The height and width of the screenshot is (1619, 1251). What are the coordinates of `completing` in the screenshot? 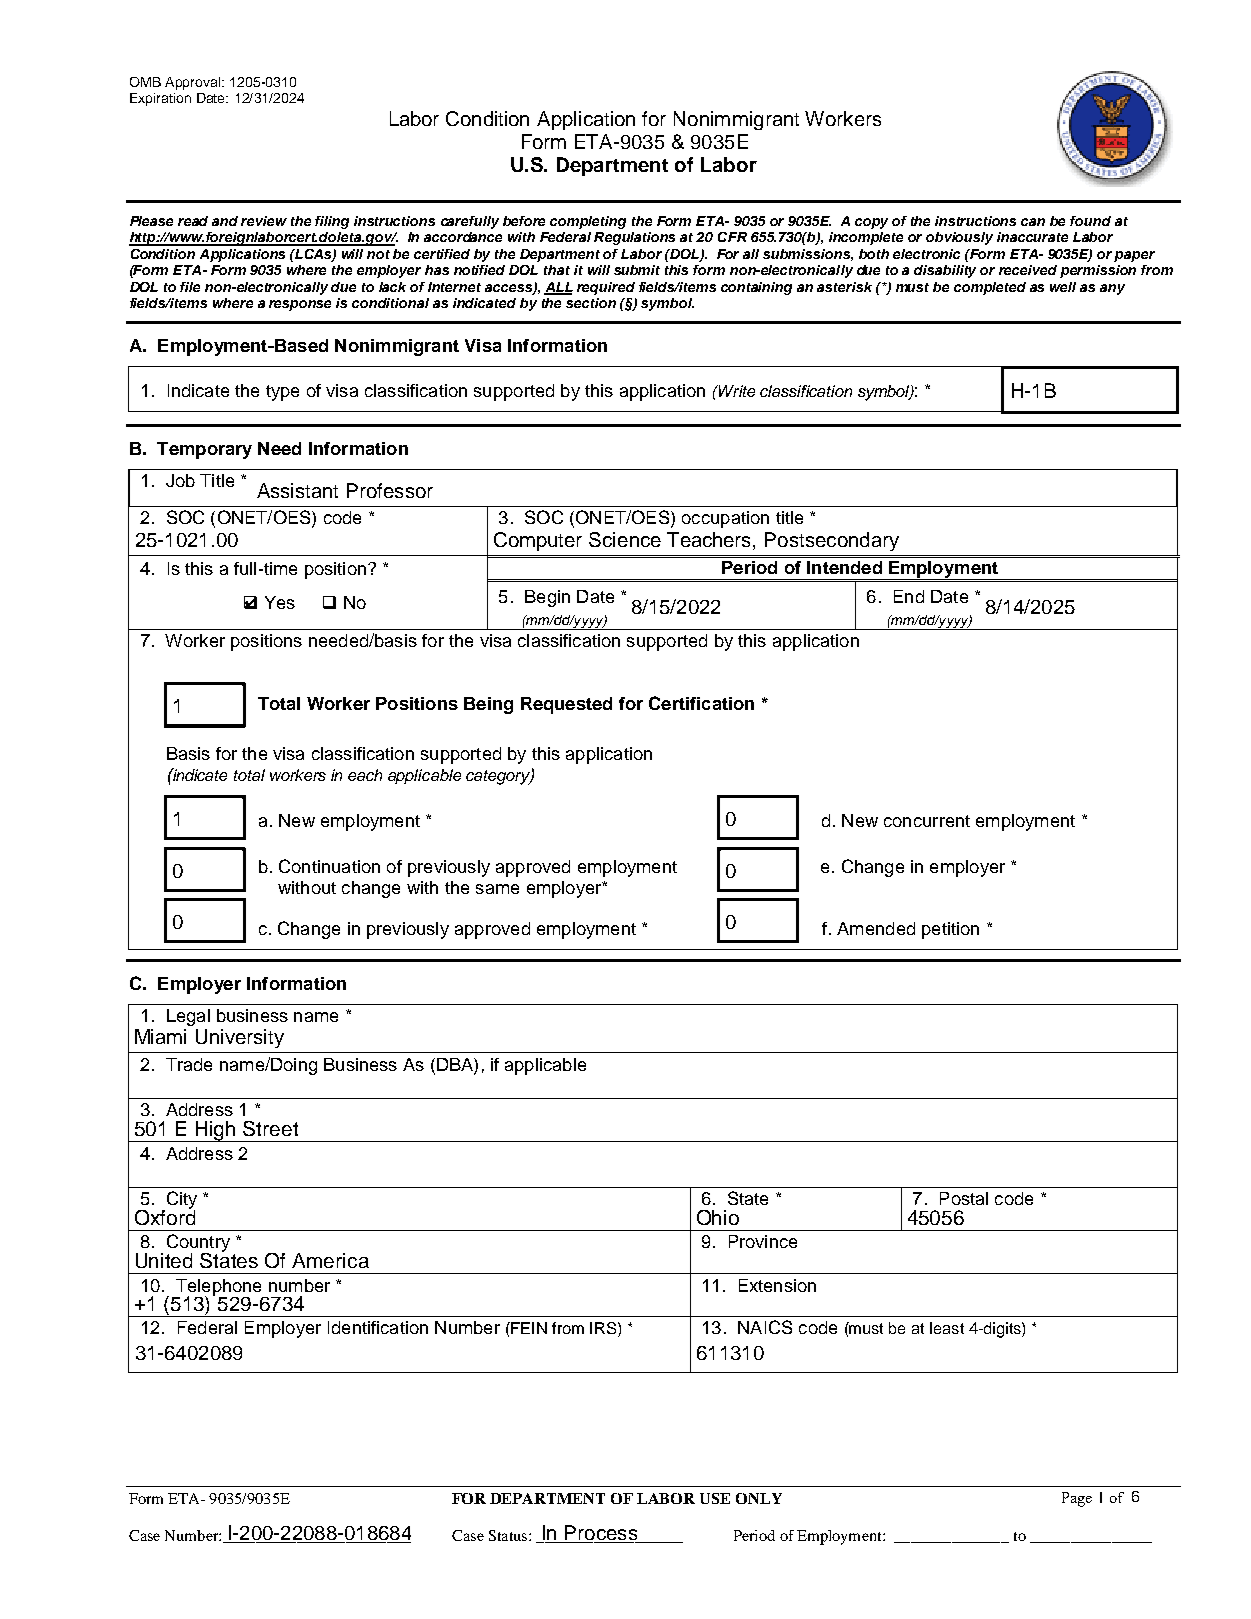 It's located at (588, 222).
